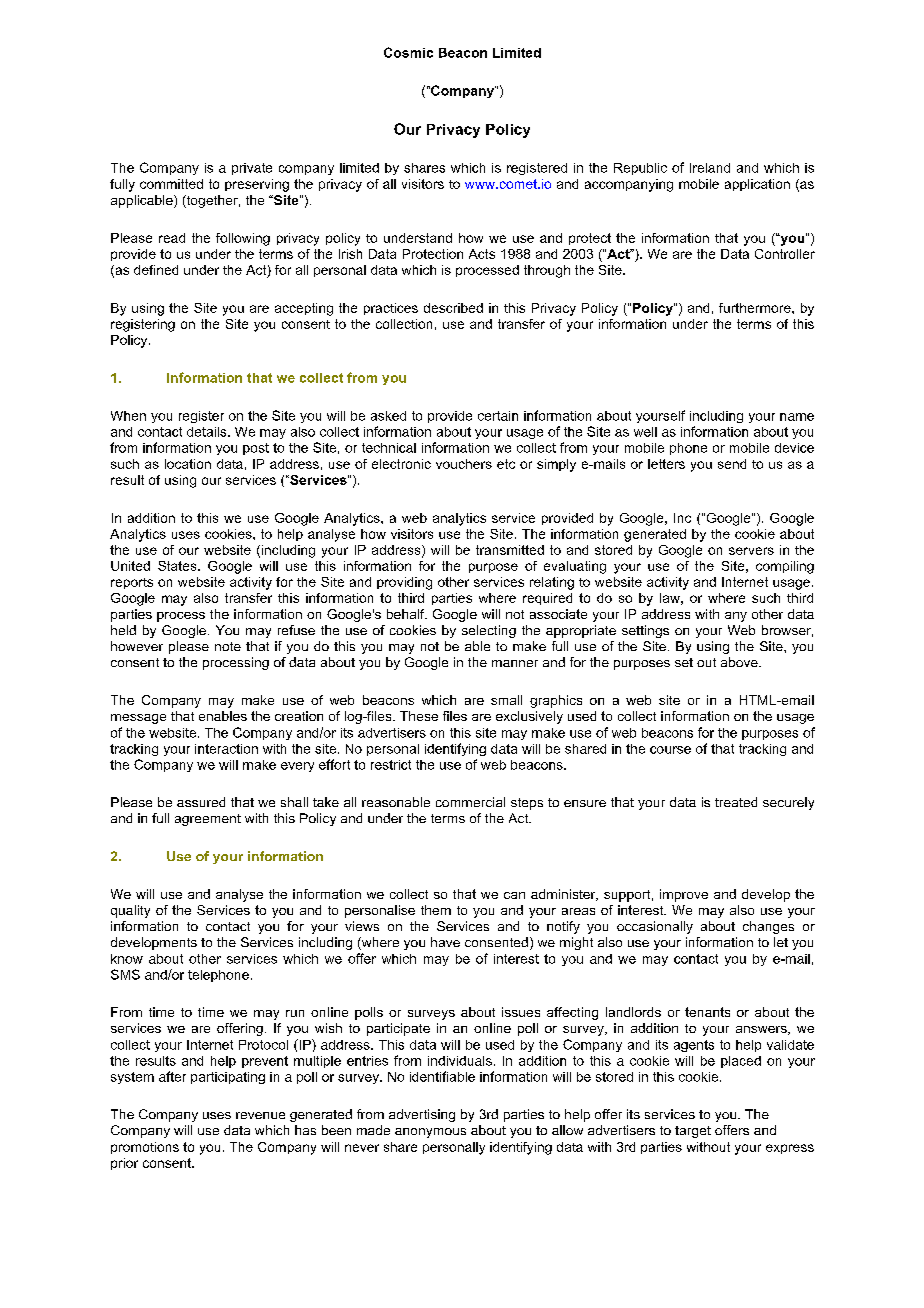 Image resolution: width=924 pixels, height=1308 pixels. I want to click on private, so click(252, 169).
